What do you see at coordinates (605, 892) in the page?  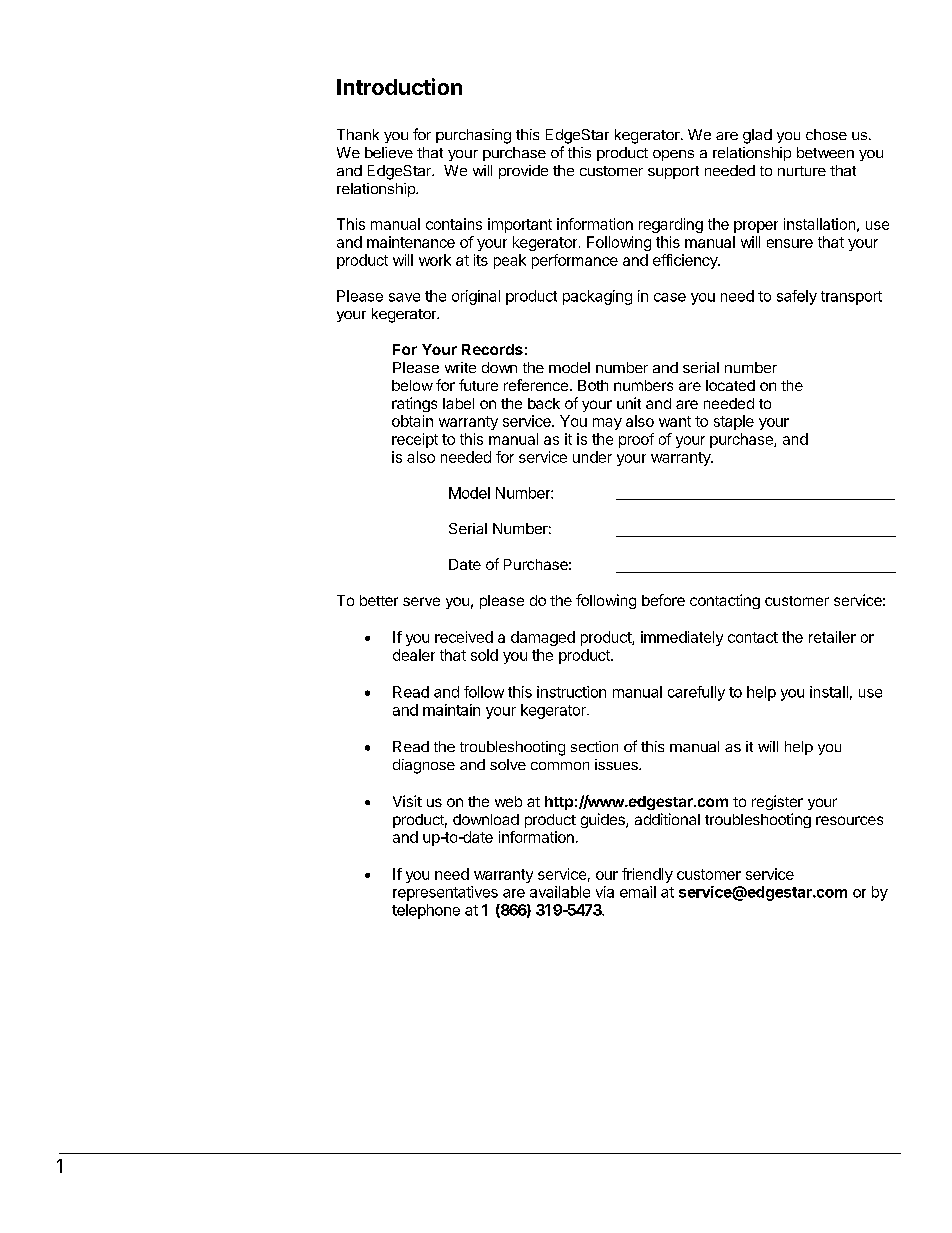 I see `via` at bounding box center [605, 892].
